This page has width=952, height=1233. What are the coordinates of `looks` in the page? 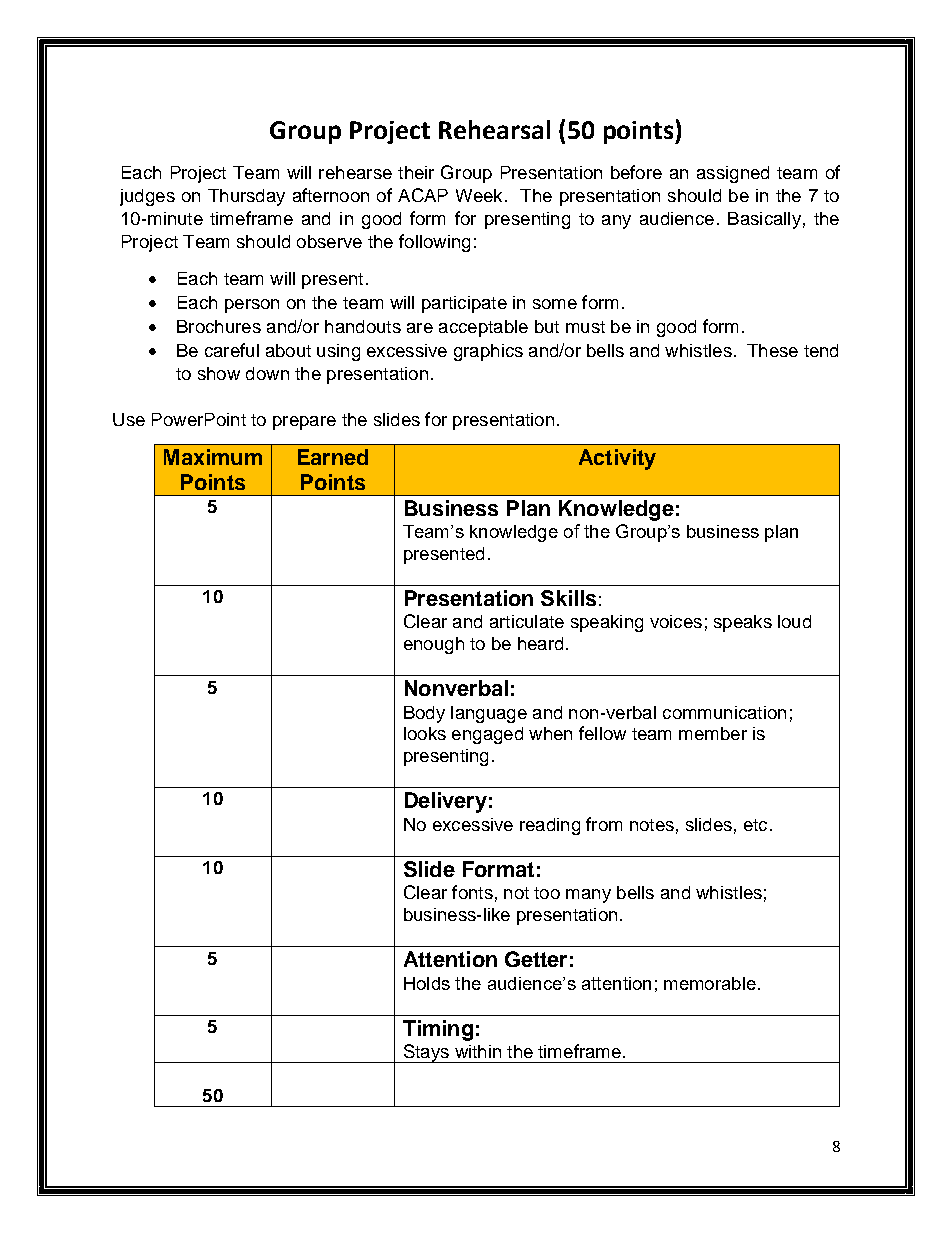 It's located at (425, 733).
